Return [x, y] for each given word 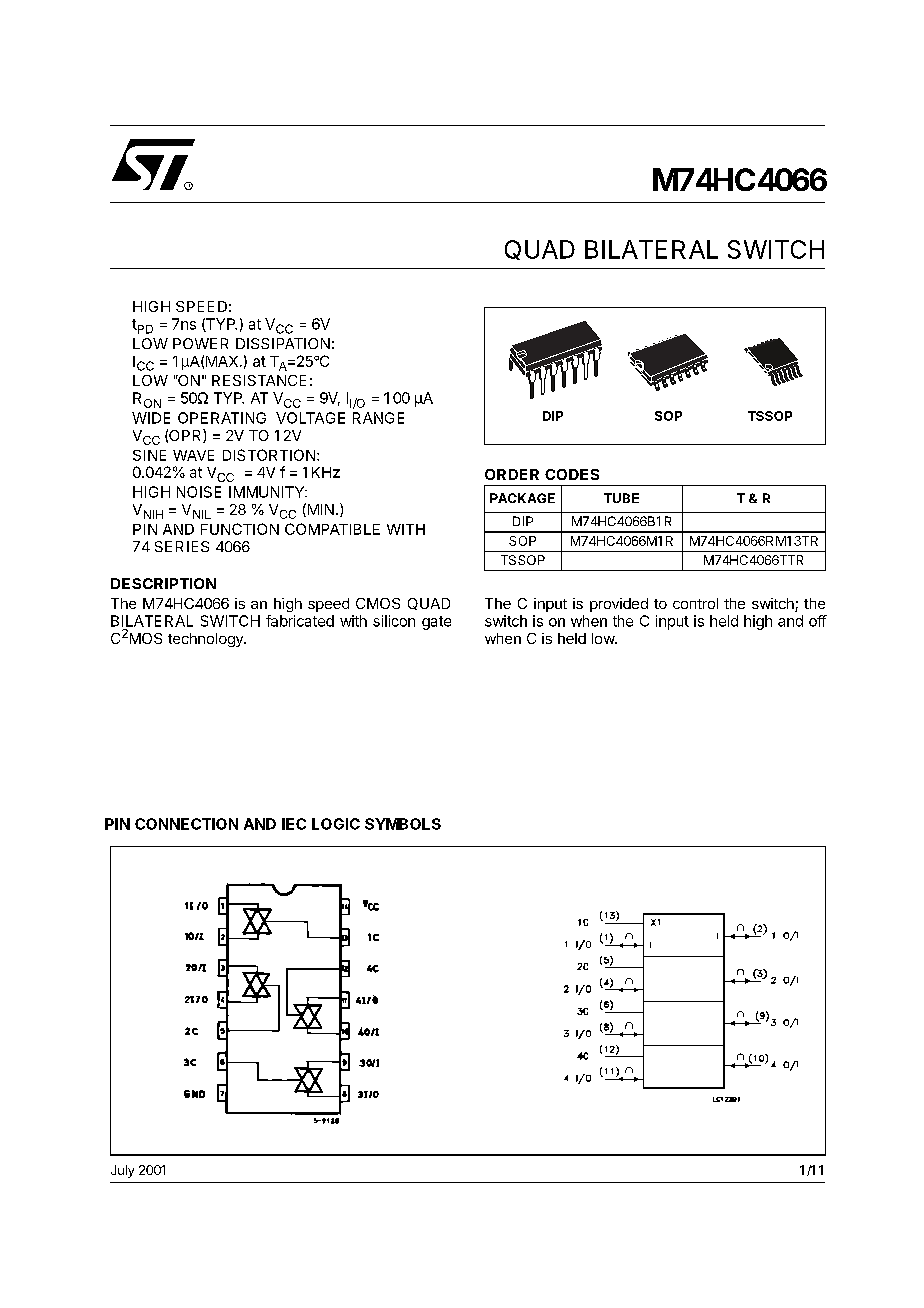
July [122, 1171]
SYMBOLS [403, 824]
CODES [572, 474]
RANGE [378, 418]
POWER [200, 343]
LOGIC [336, 824]
